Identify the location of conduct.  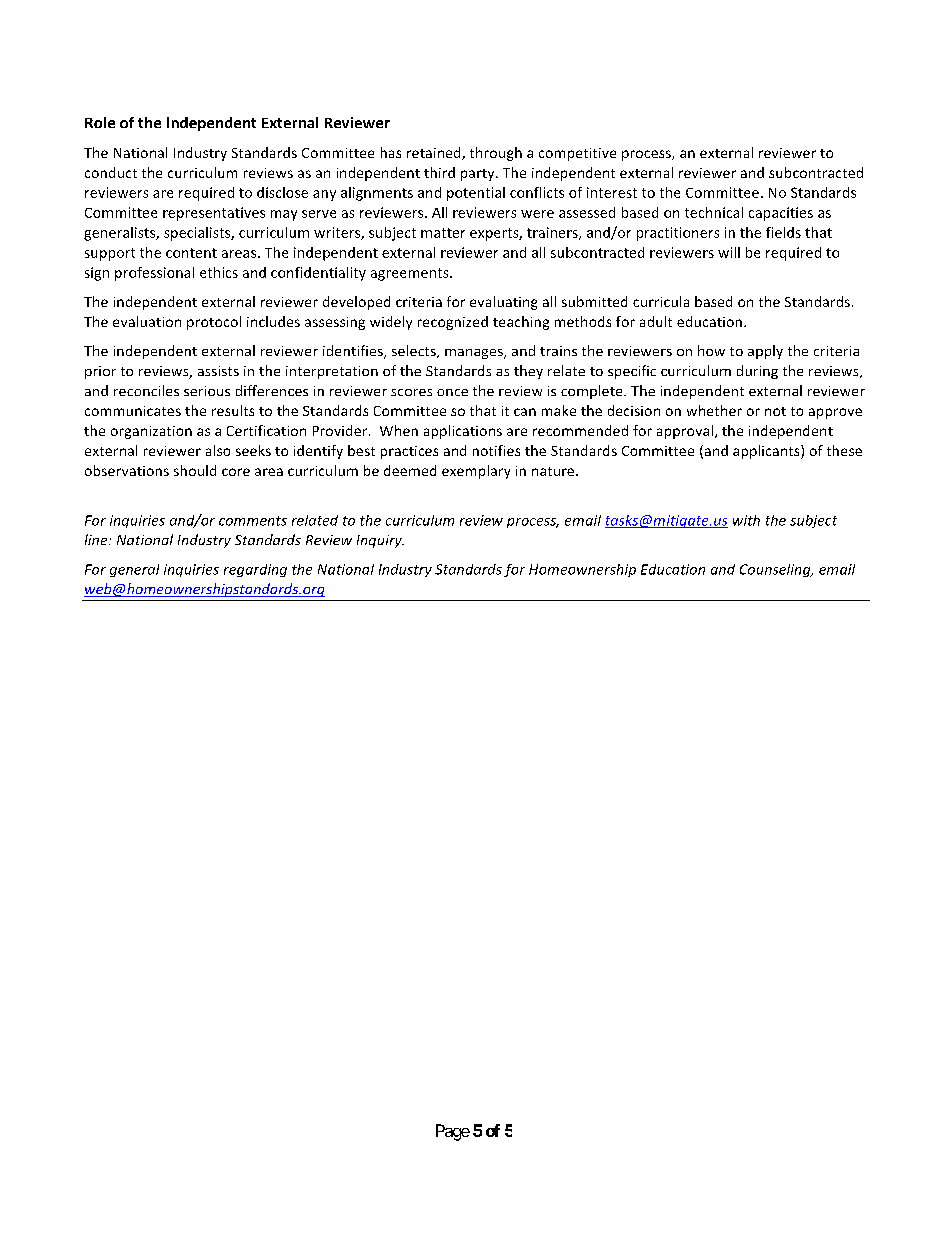
(111, 172).
